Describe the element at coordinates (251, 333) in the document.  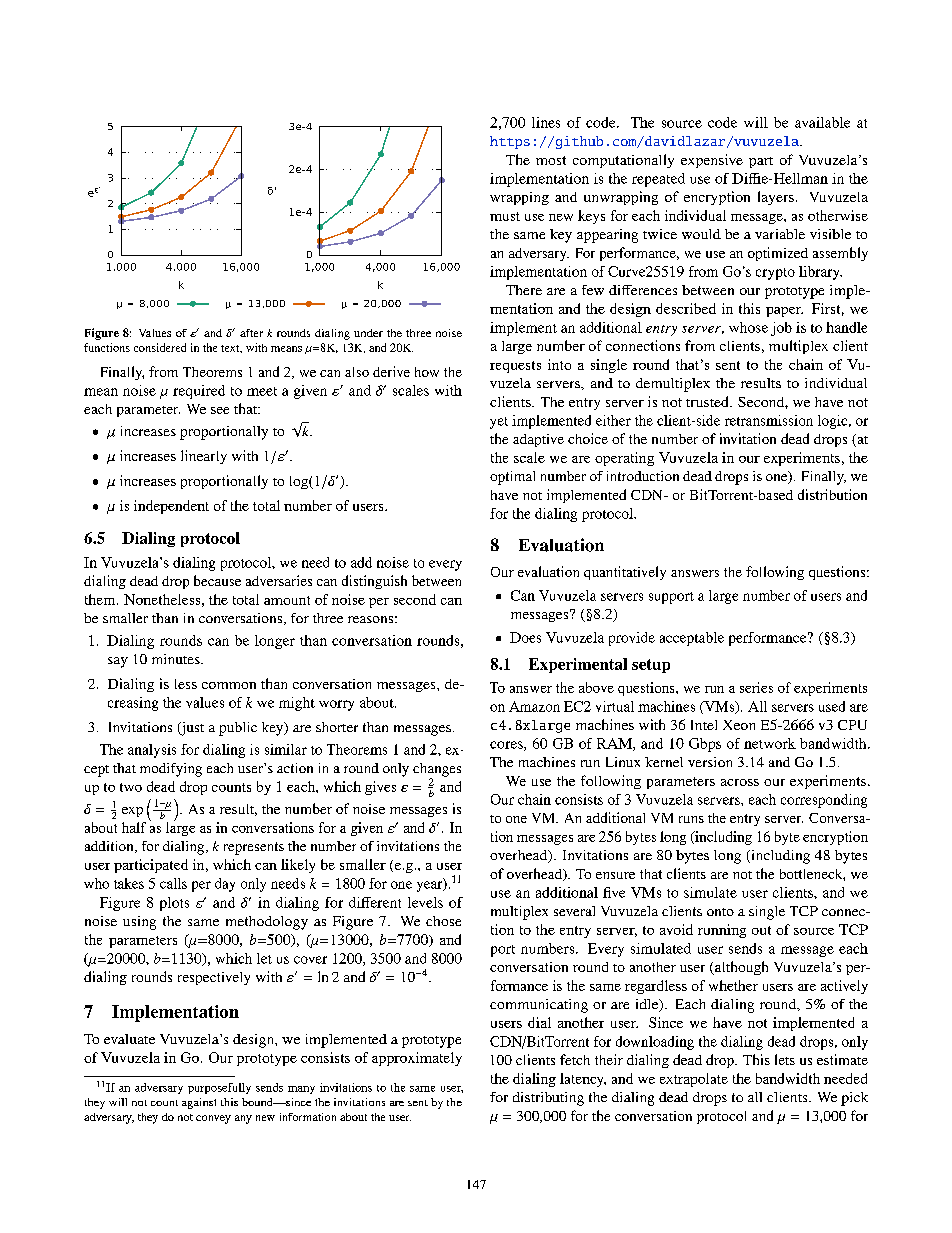
I see `after` at that location.
